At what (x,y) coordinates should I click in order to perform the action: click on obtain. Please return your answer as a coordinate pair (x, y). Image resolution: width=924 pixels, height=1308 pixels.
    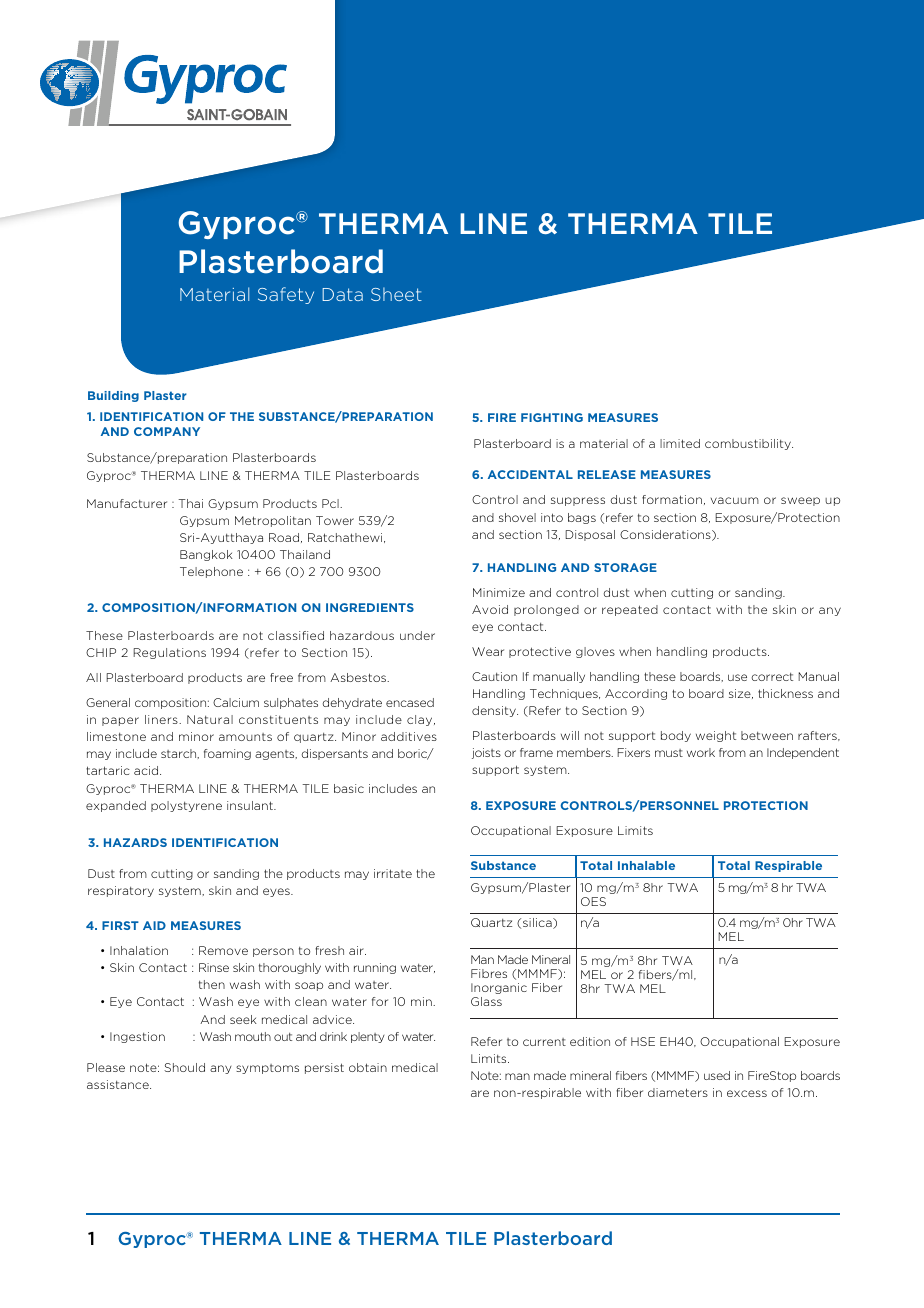
    Looking at the image, I should click on (368, 1067).
